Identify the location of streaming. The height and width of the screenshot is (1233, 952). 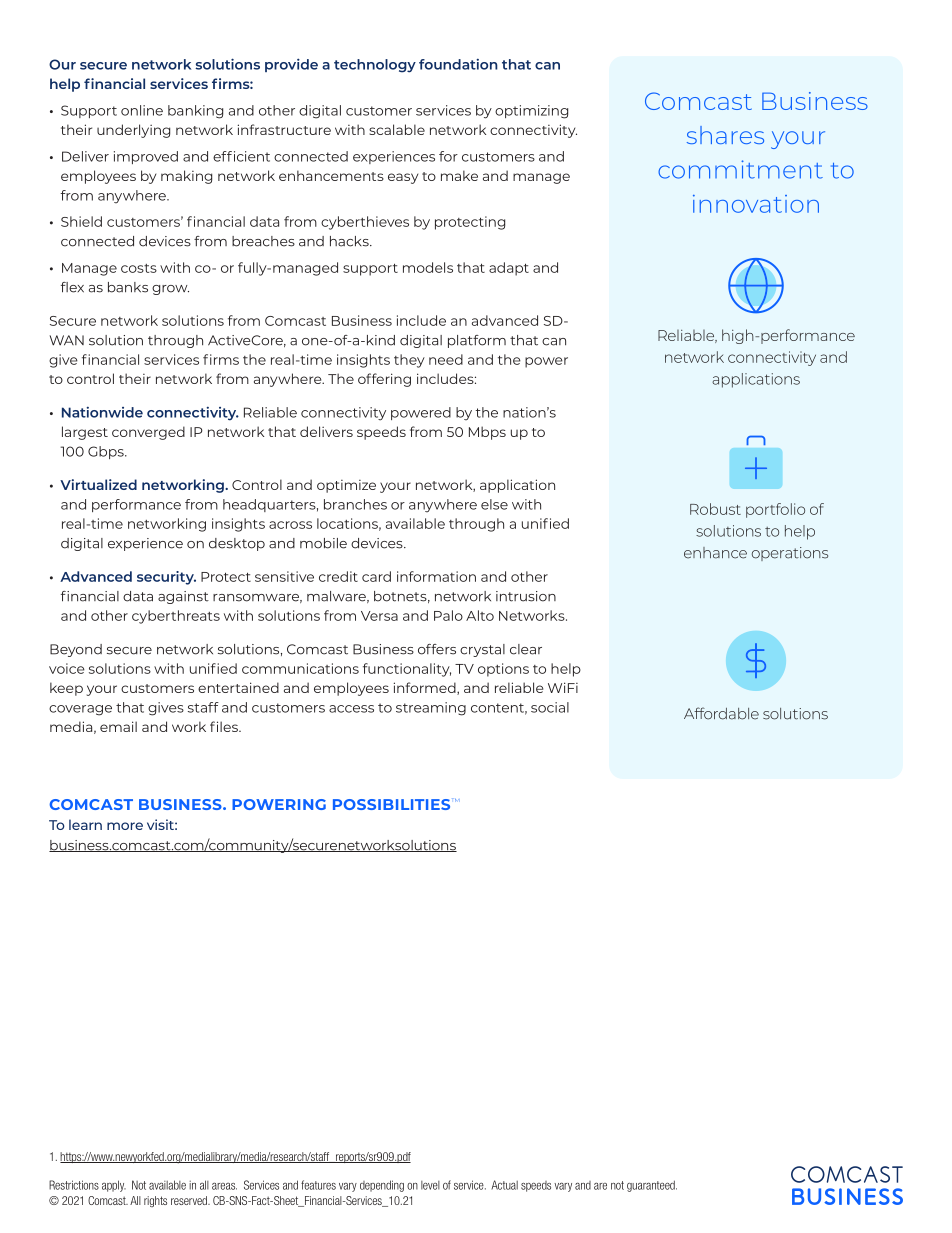
(431, 709).
